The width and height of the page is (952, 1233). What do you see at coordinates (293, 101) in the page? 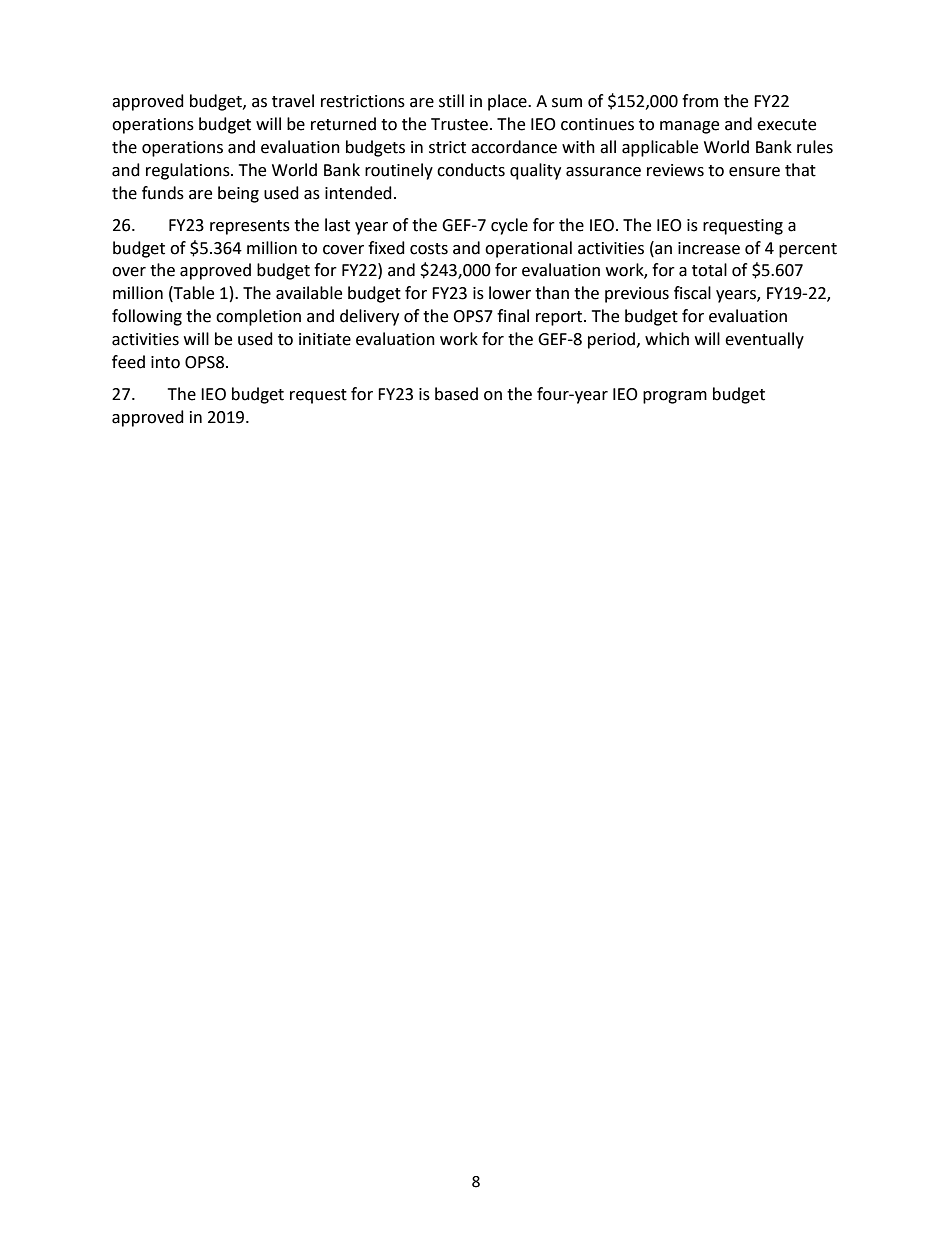
I see `travel` at bounding box center [293, 101].
